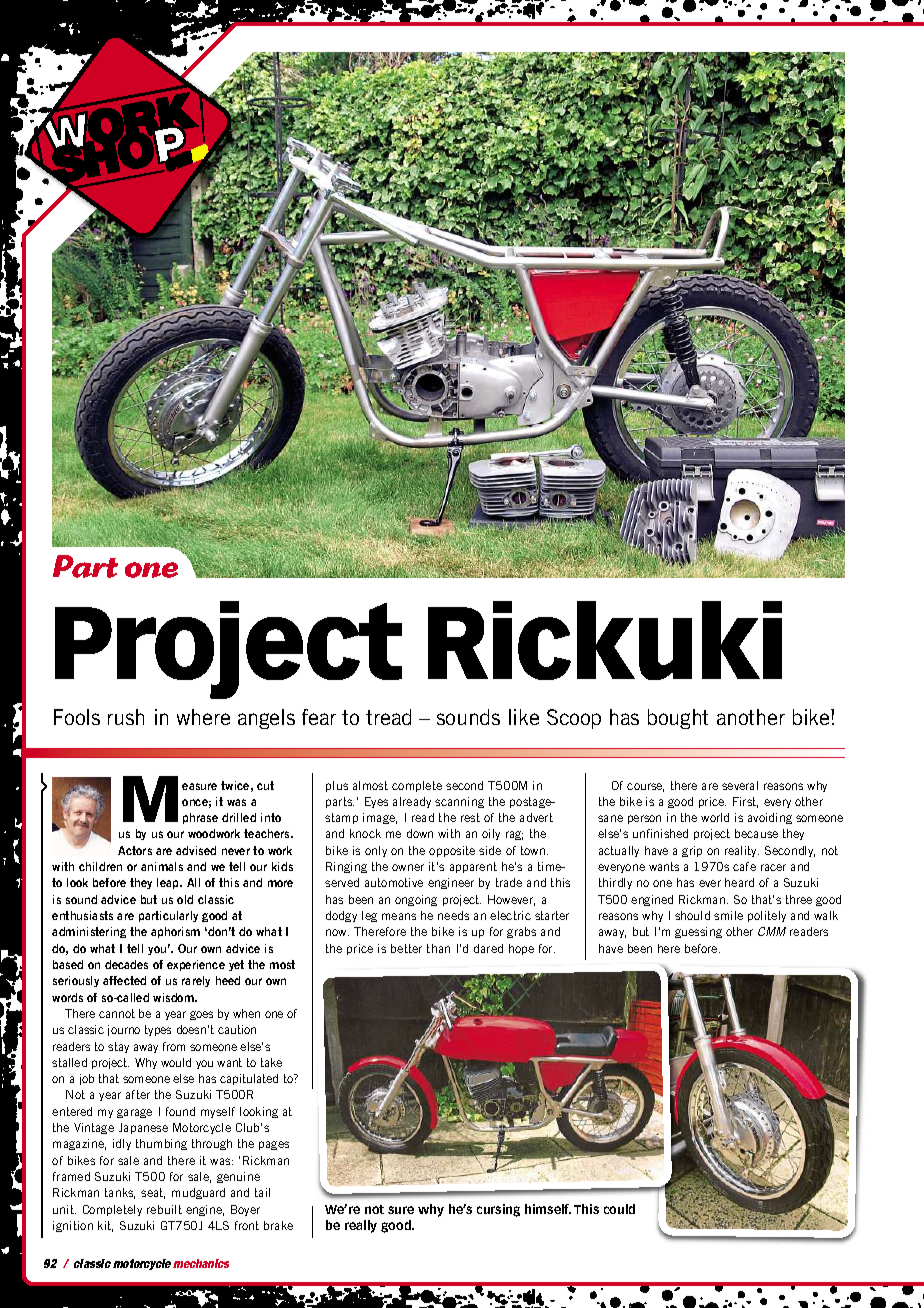  I want to click on would, so click(176, 1062).
